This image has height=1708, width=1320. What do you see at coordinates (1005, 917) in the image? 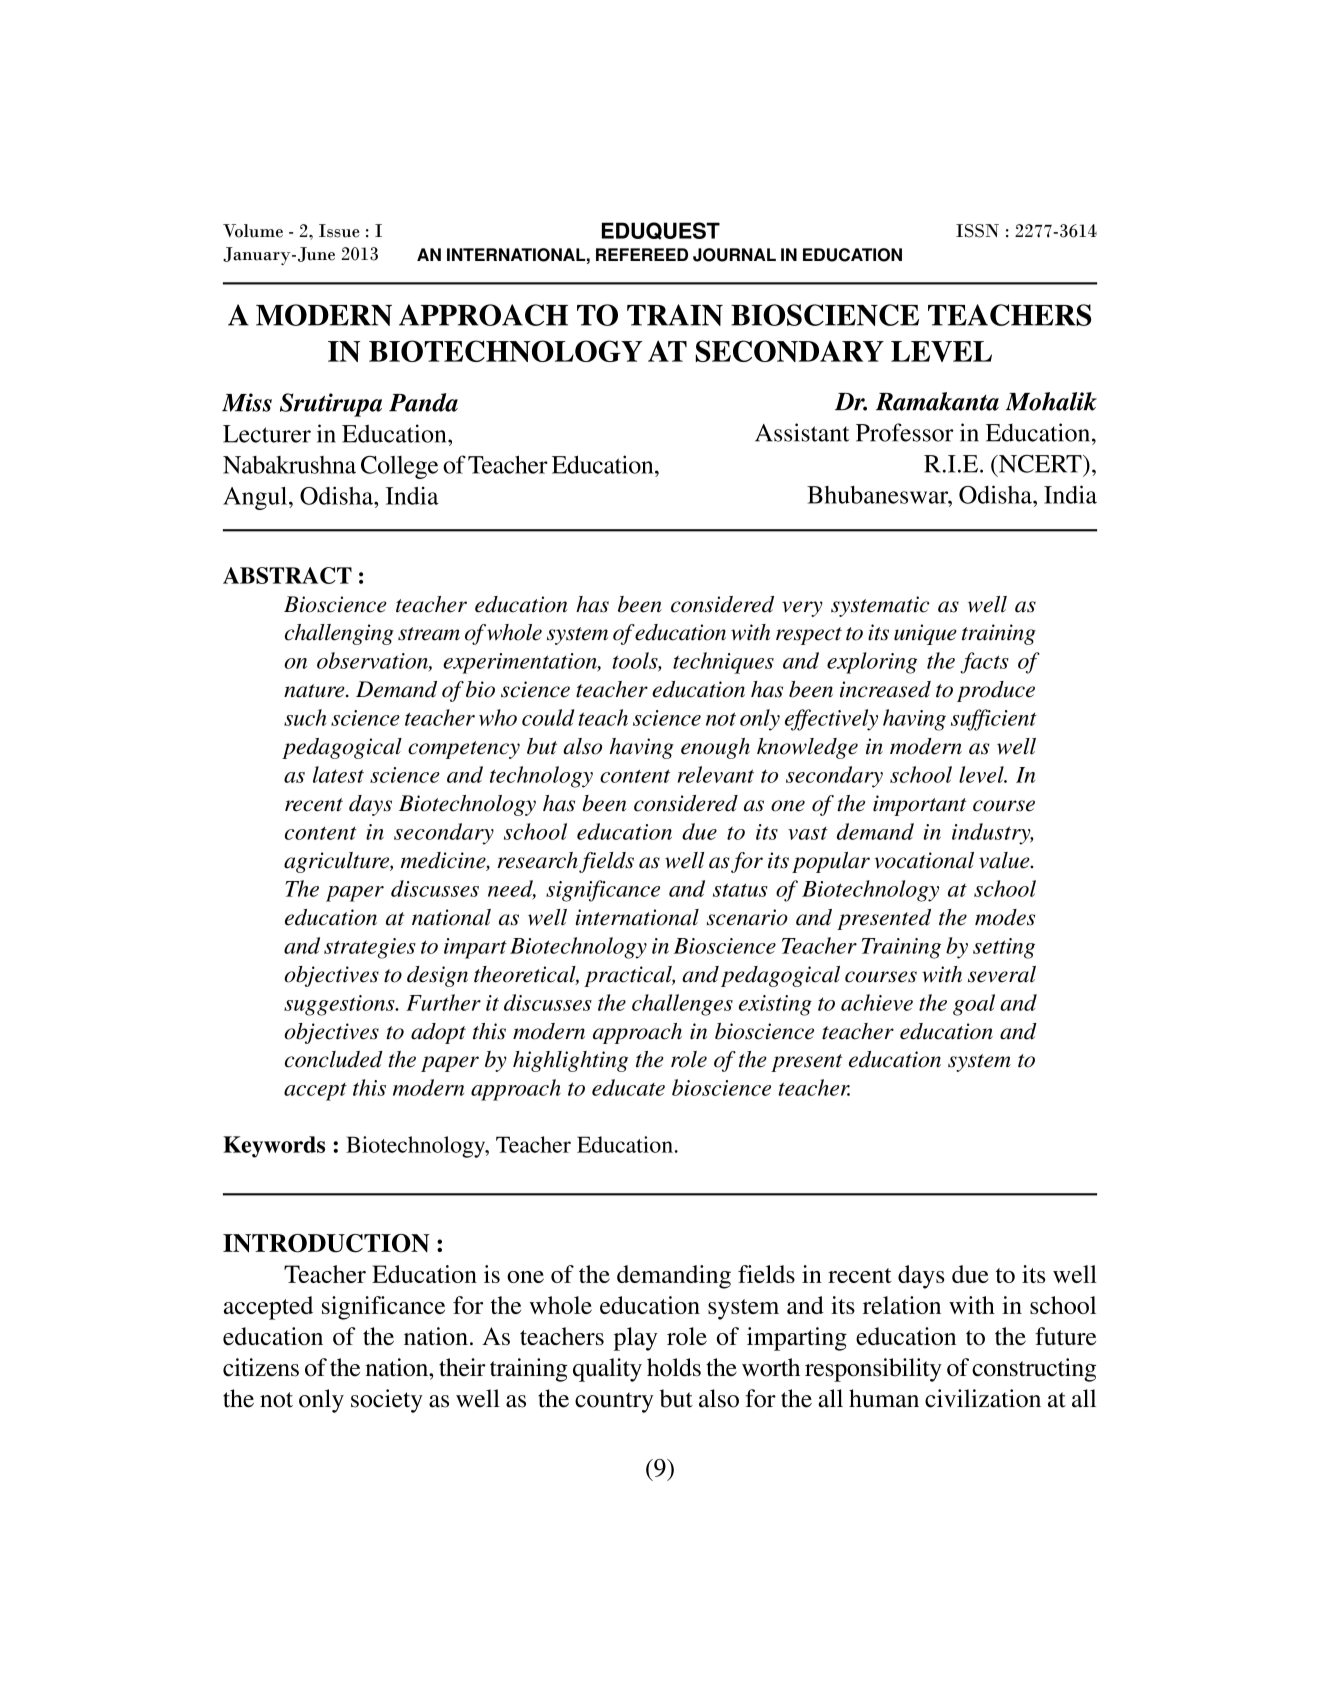
I see `modes` at bounding box center [1005, 917].
